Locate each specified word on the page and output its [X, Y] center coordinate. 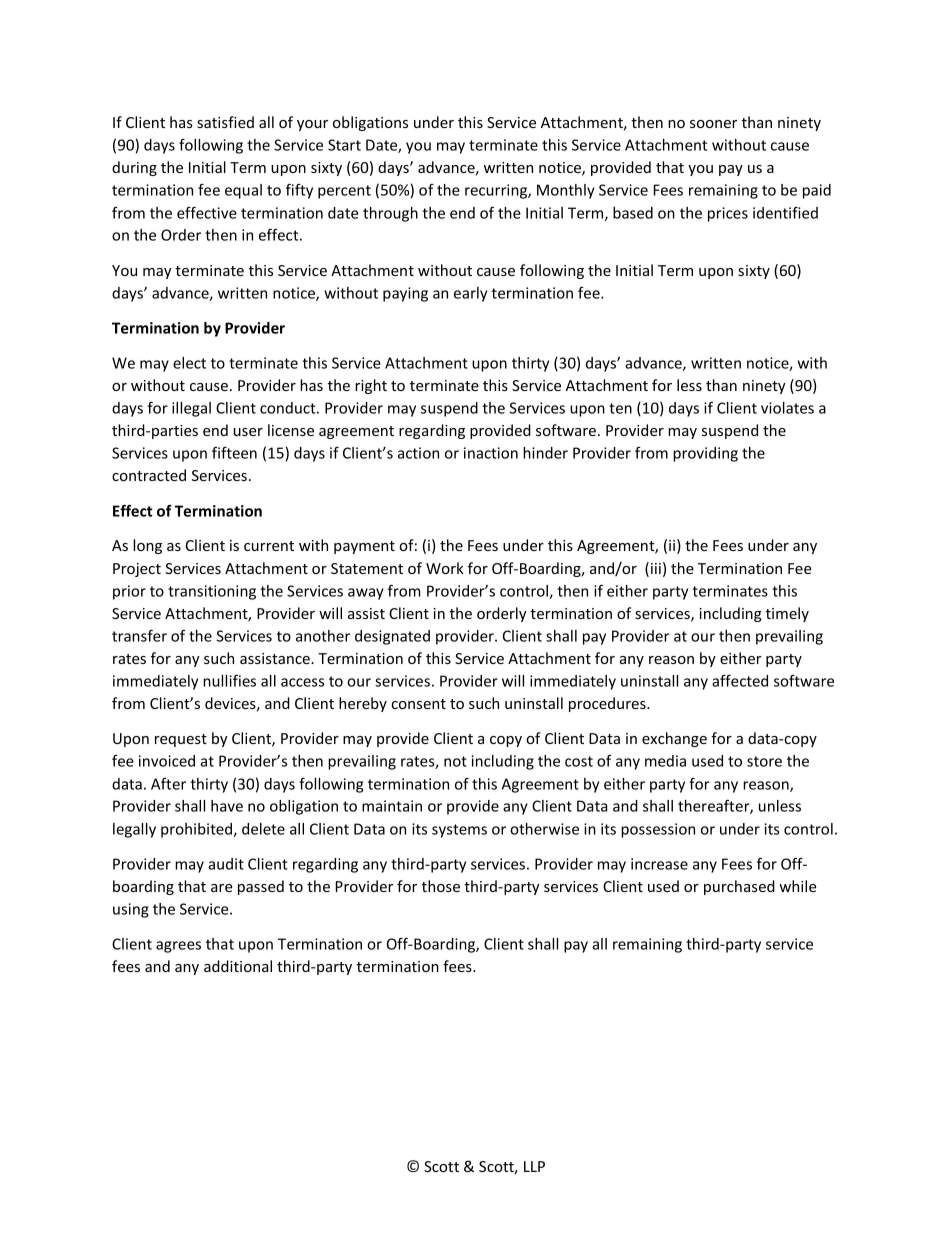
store [764, 761]
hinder [545, 453]
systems [459, 831]
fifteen [234, 453]
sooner [713, 124]
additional [238, 966]
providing [705, 454]
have [227, 806]
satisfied [225, 122]
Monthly [566, 191]
